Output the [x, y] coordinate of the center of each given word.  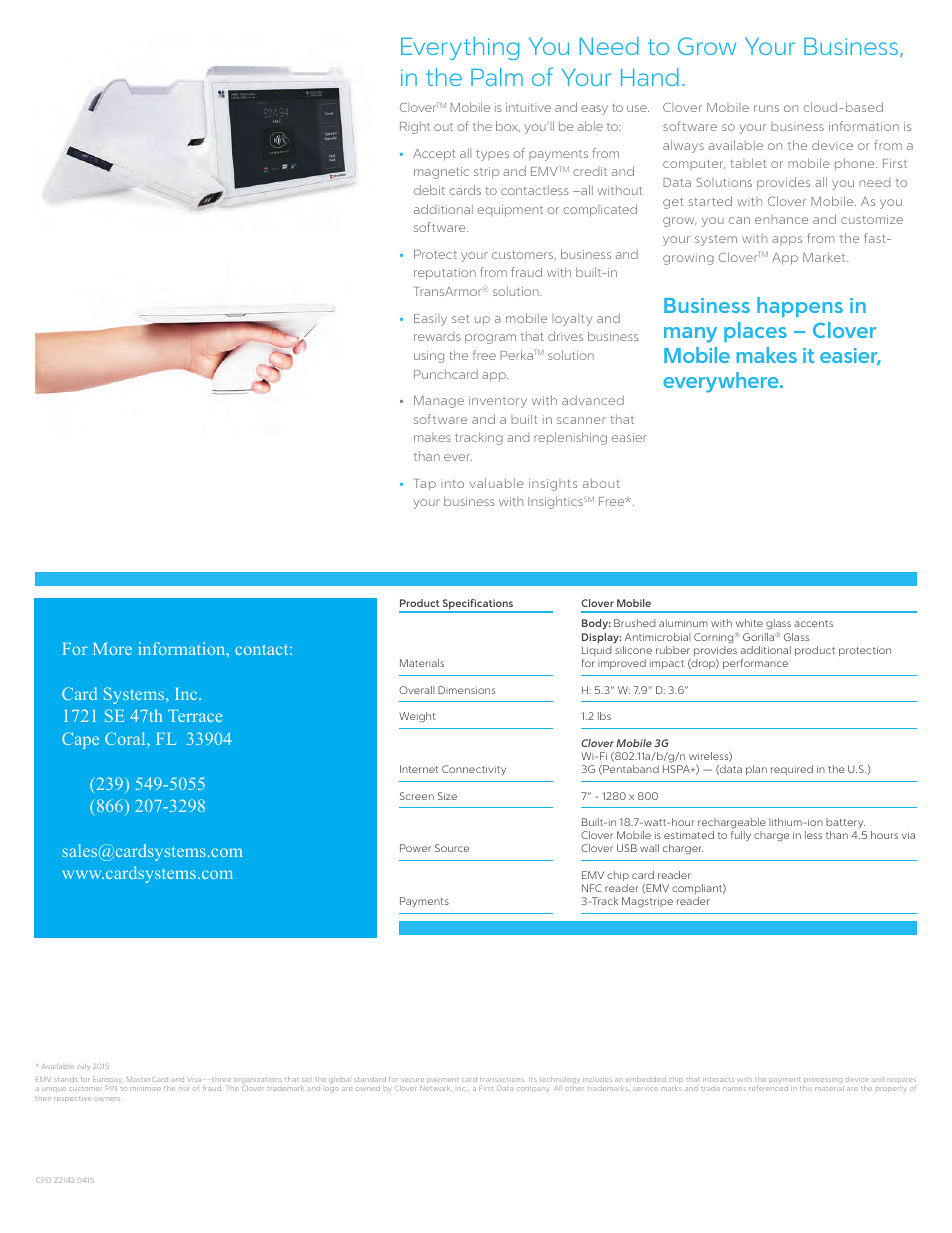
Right [415, 127]
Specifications [478, 605]
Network [435, 1088]
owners [108, 1099]
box [508, 126]
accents [813, 623]
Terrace [195, 716]
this [806, 1088]
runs [766, 108]
